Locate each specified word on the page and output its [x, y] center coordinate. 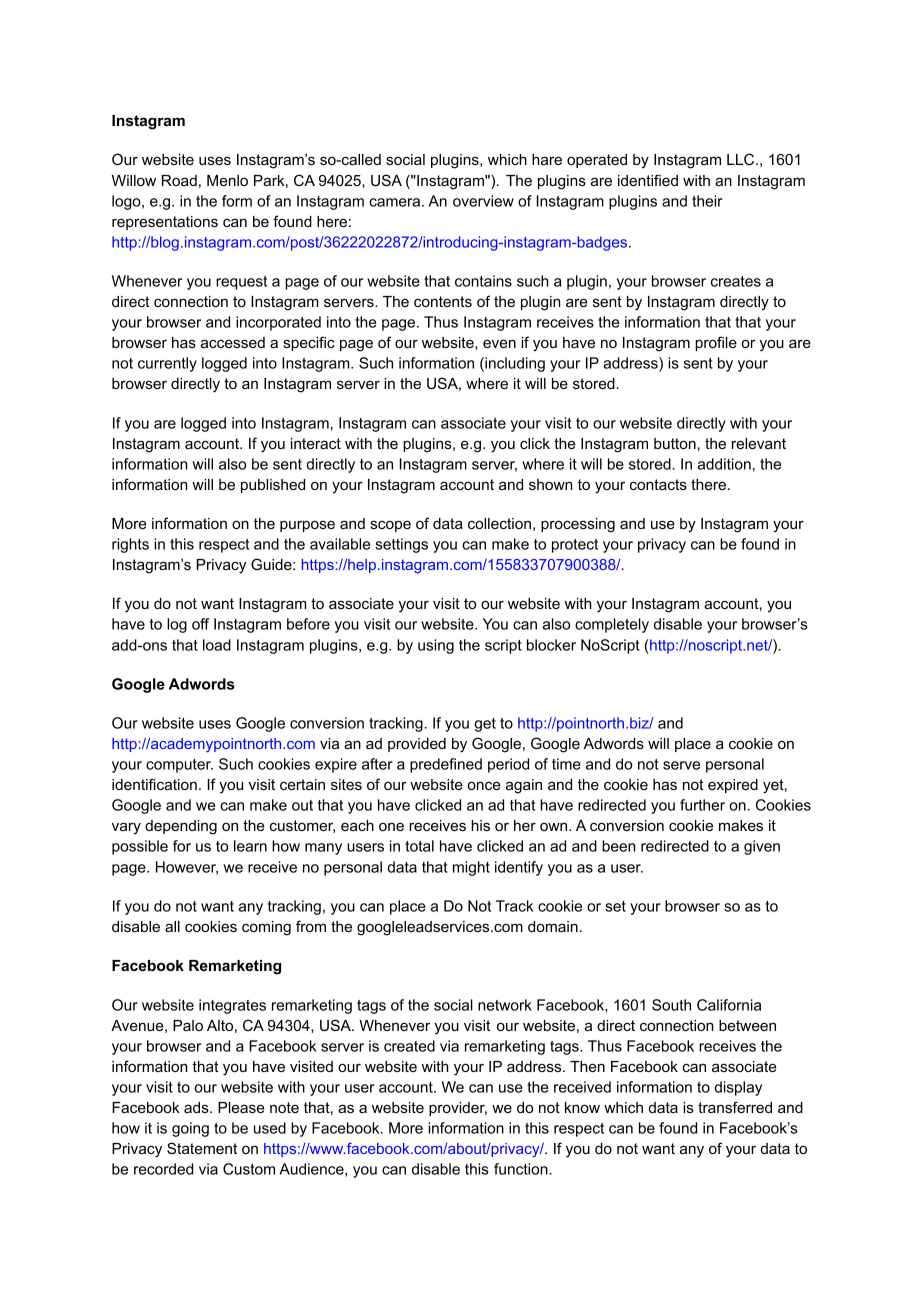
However [187, 868]
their [707, 201]
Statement [202, 1148]
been [618, 846]
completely [612, 625]
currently [167, 364]
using [436, 646]
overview [483, 201]
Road [179, 180]
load [217, 645]
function [522, 1169]
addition [724, 464]
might [471, 868]
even [499, 343]
